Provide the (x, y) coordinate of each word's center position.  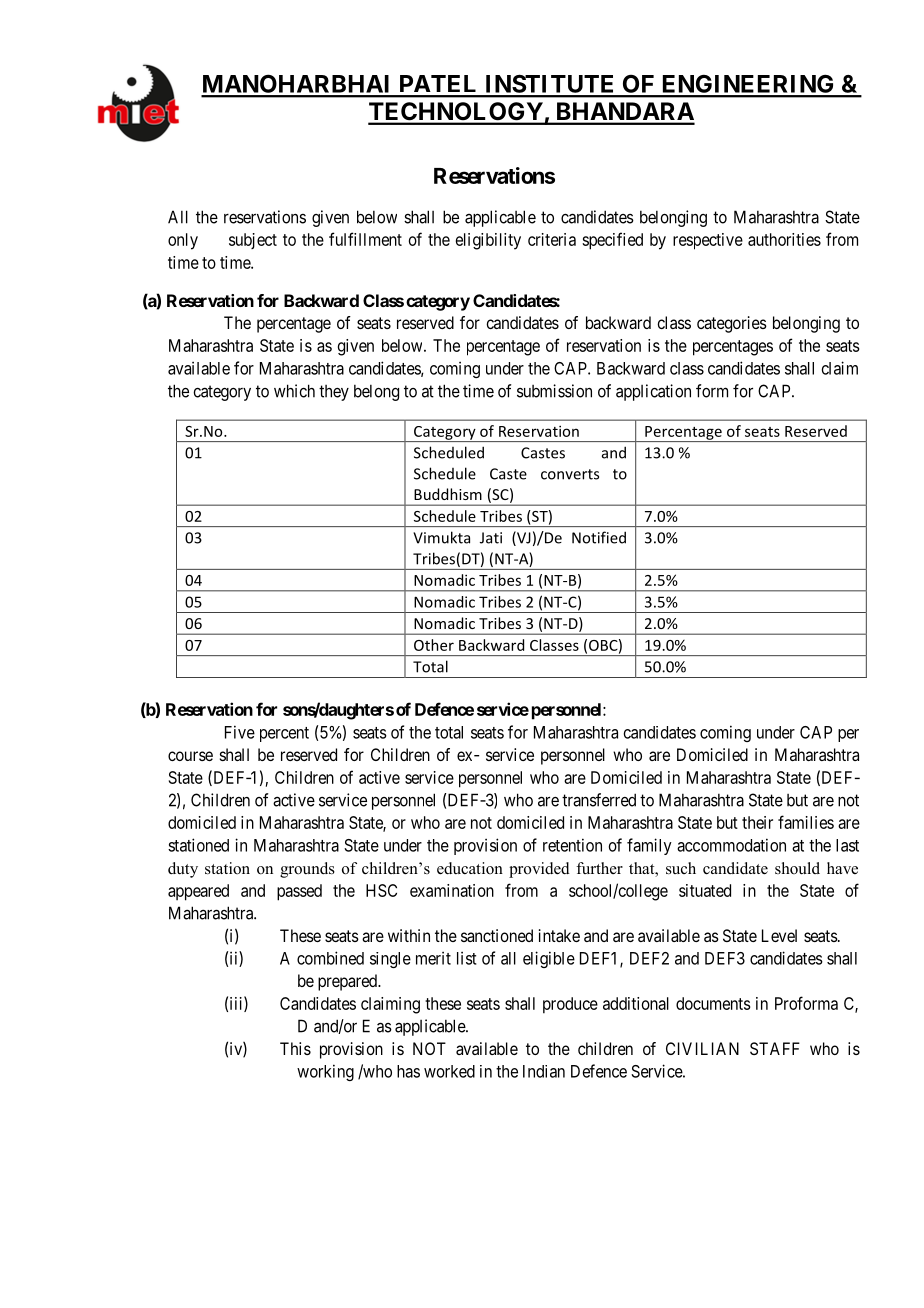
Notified (599, 537)
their (757, 822)
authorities (784, 239)
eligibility (488, 241)
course (190, 756)
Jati (491, 538)
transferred (599, 800)
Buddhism (448, 494)
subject (253, 241)
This (295, 1048)
